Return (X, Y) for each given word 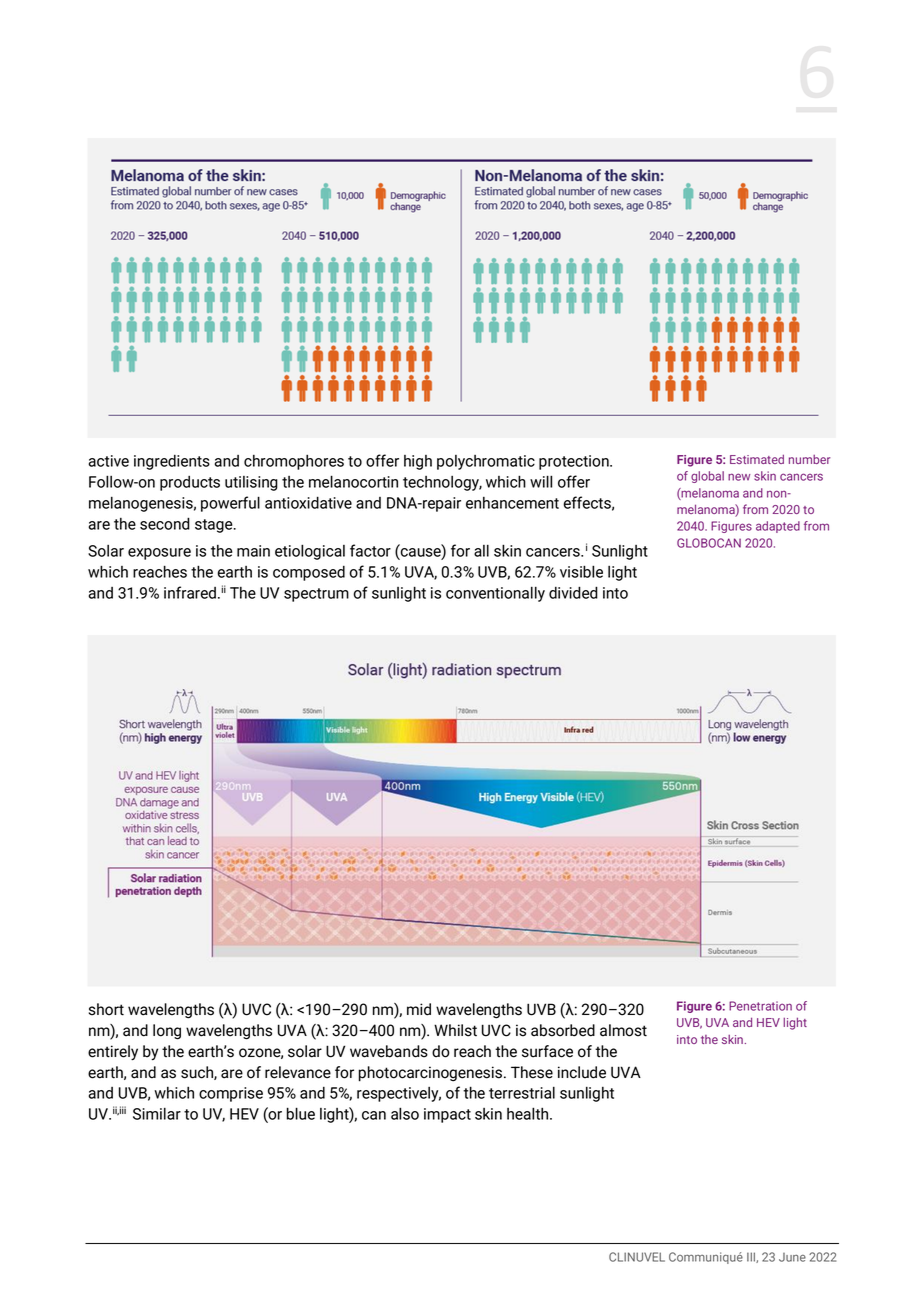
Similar (157, 1113)
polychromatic (486, 462)
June (792, 1257)
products (190, 483)
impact (447, 1115)
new (739, 477)
